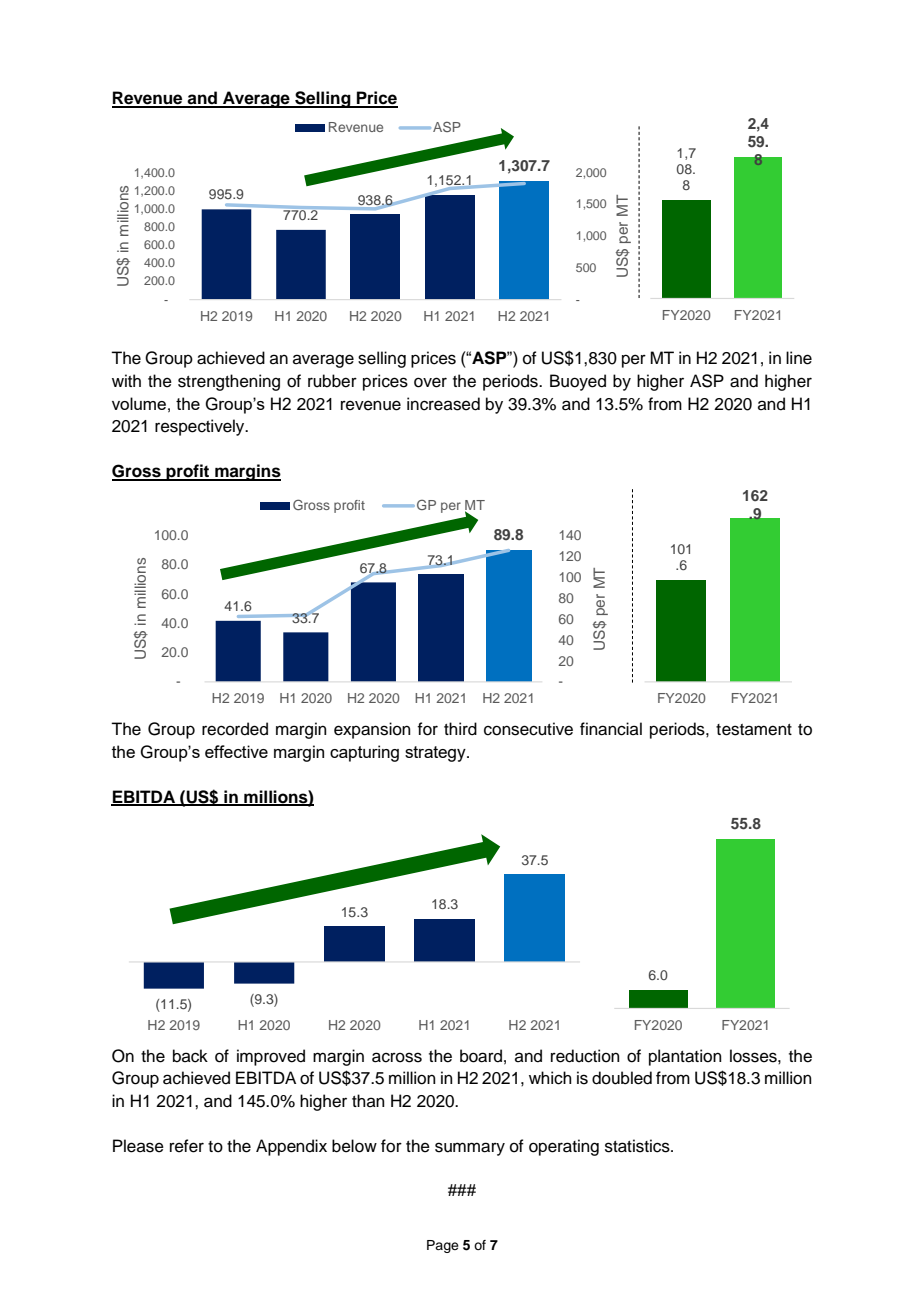 This screenshot has height=1308, width=924. I want to click on over, so click(430, 382).
